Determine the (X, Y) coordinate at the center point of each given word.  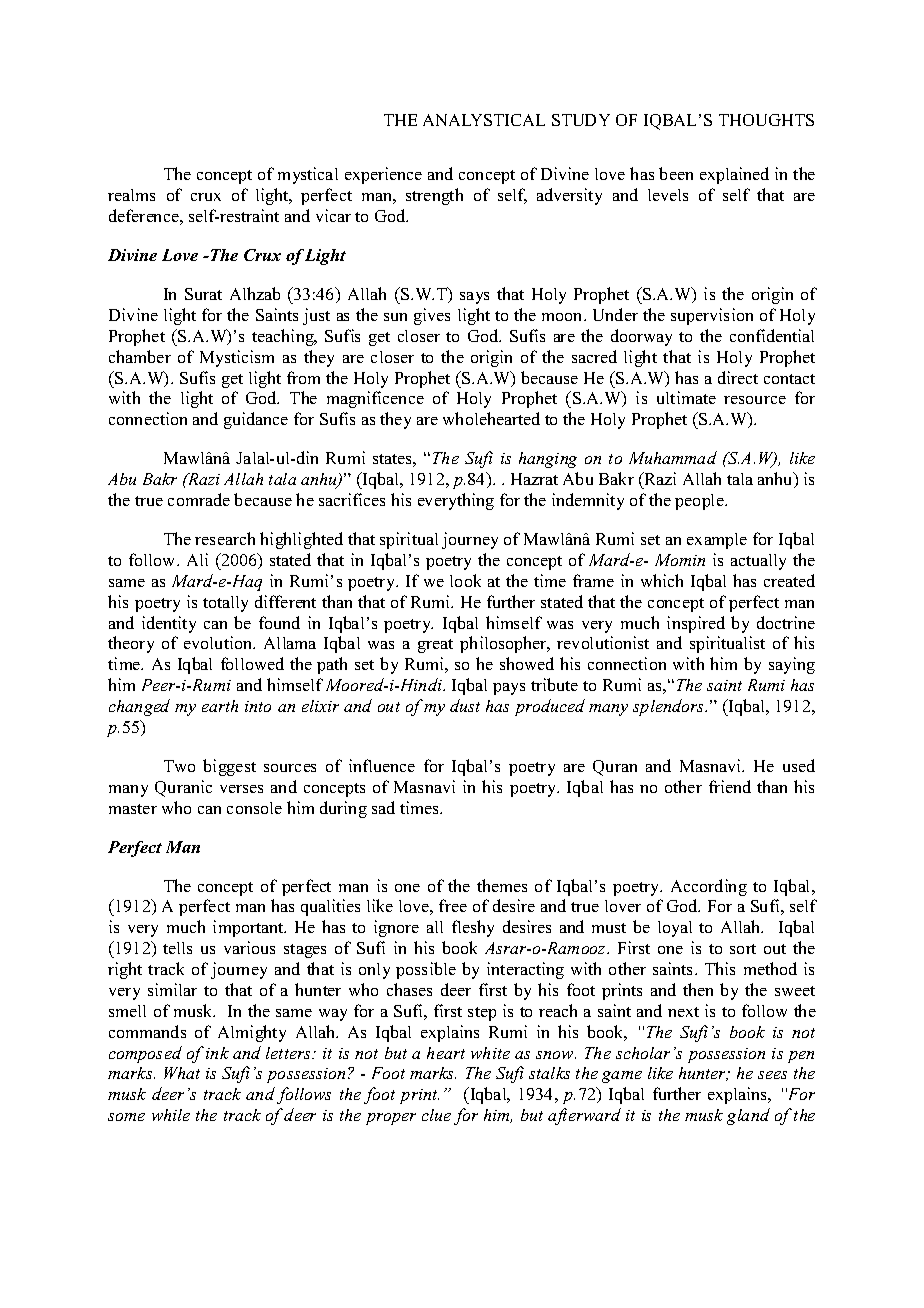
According (709, 887)
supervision (712, 316)
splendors (669, 707)
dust (465, 705)
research (225, 538)
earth (220, 706)
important (249, 928)
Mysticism (237, 358)
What (182, 1073)
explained (734, 175)
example (717, 541)
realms (131, 195)
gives (432, 316)
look (465, 580)
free (453, 905)
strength (434, 196)
